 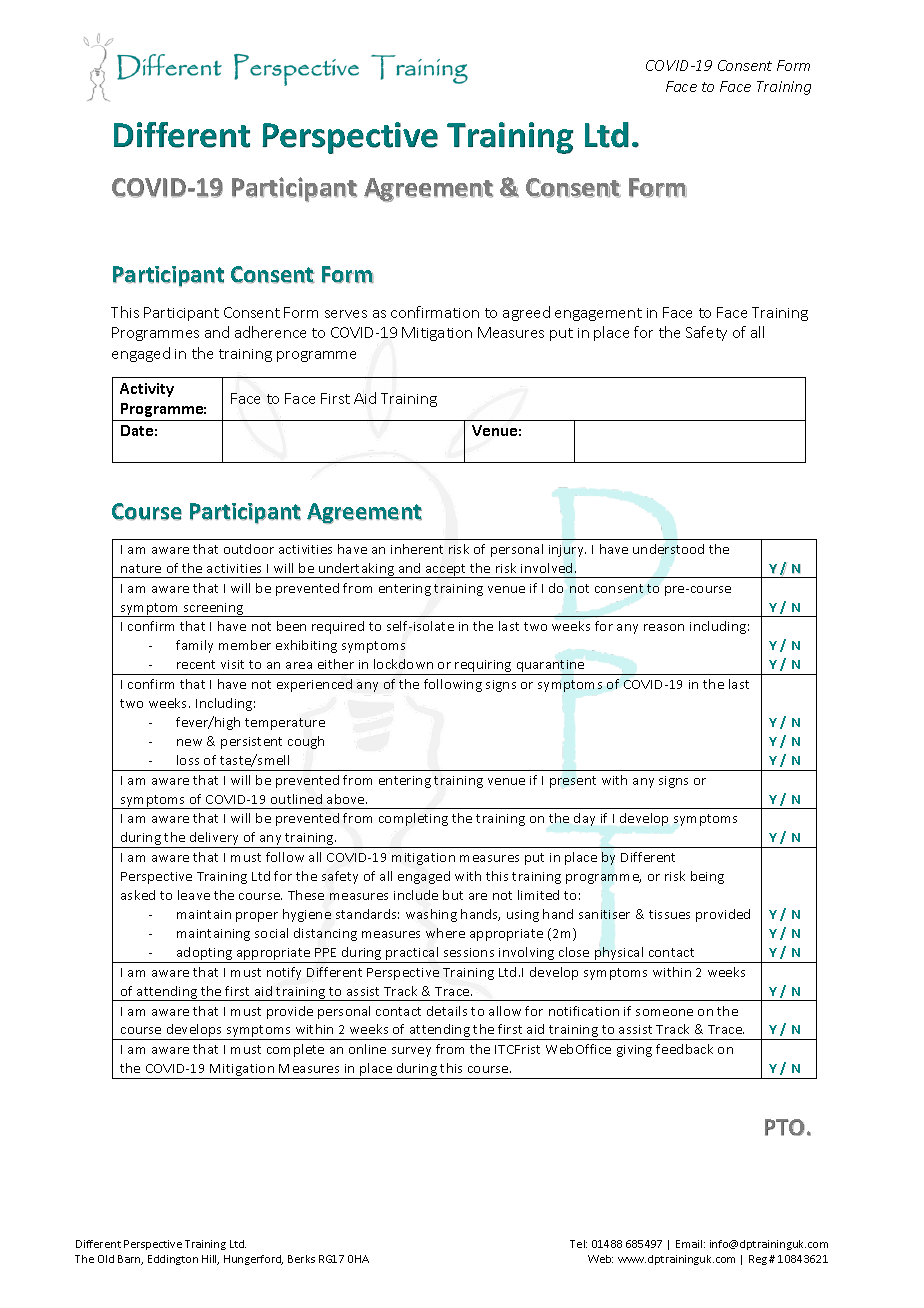 What do you see at coordinates (205, 955) in the image?
I see `adopting` at bounding box center [205, 955].
